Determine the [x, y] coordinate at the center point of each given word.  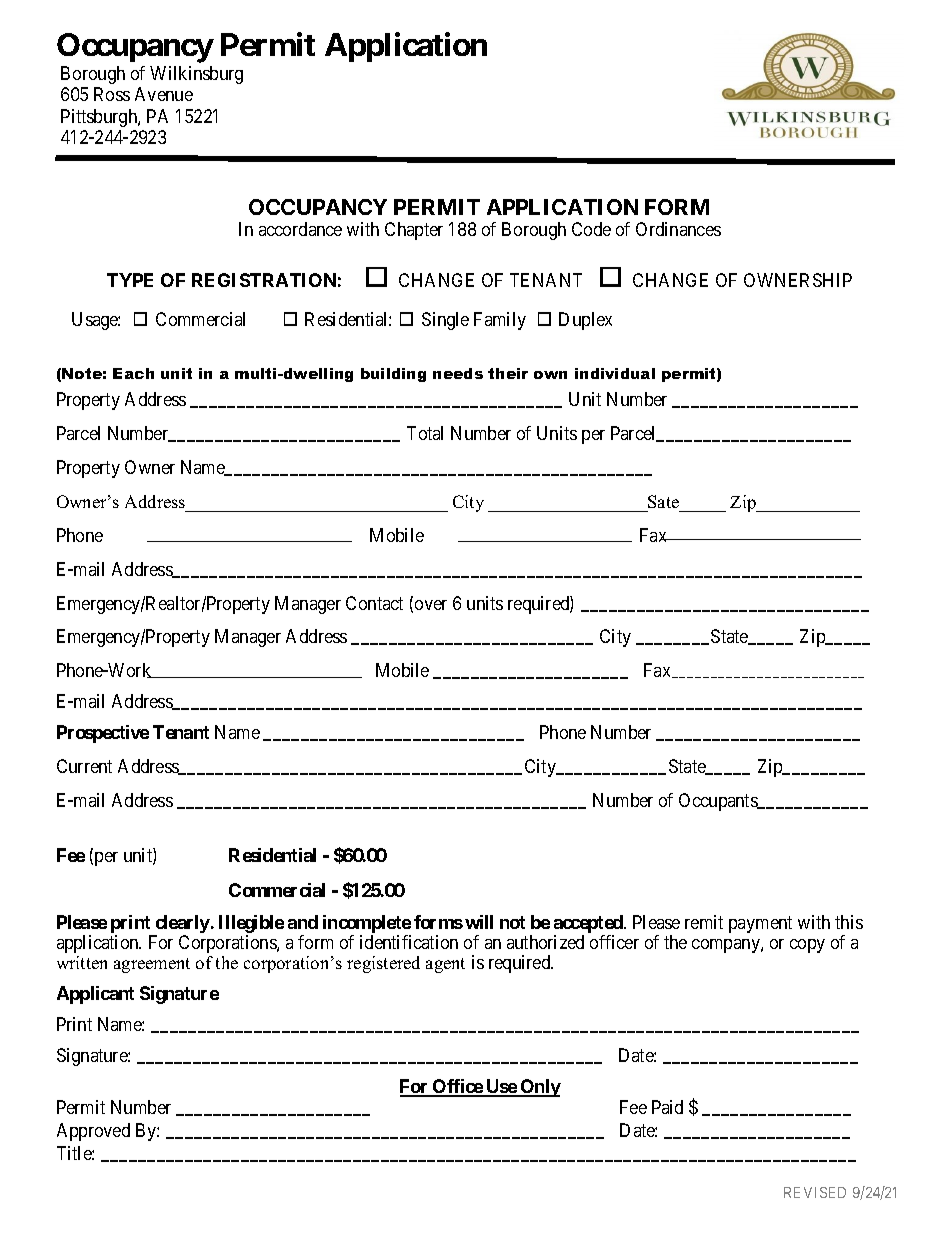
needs [458, 373]
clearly [181, 925]
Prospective [103, 734]
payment [760, 924]
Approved [93, 1132]
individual [615, 373]
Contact [374, 603]
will [479, 922]
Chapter [414, 231]
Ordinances [678, 229]
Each [133, 373]
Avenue [164, 94]
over [431, 605]
